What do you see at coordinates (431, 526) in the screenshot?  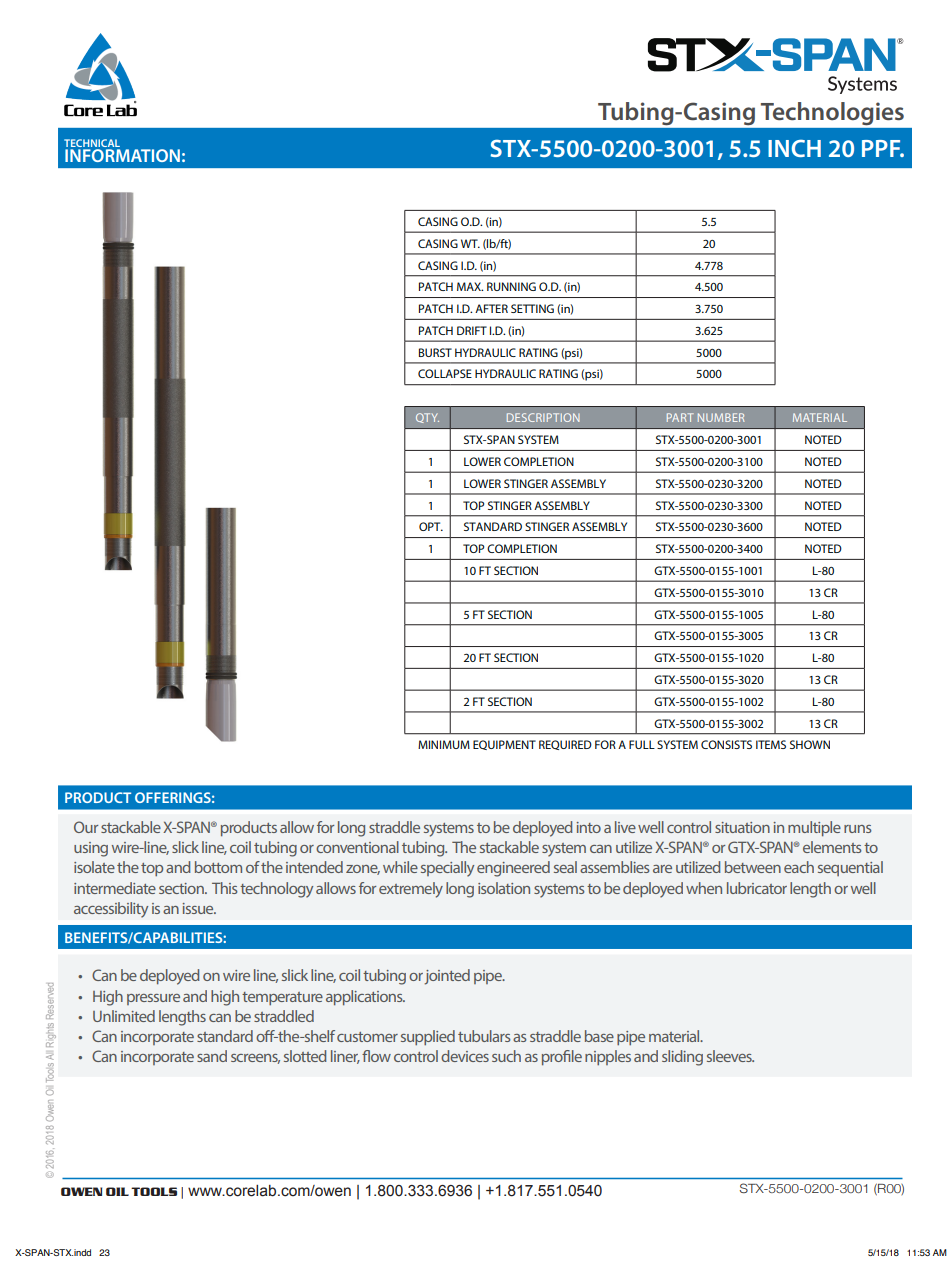 I see `OPT` at bounding box center [431, 526].
